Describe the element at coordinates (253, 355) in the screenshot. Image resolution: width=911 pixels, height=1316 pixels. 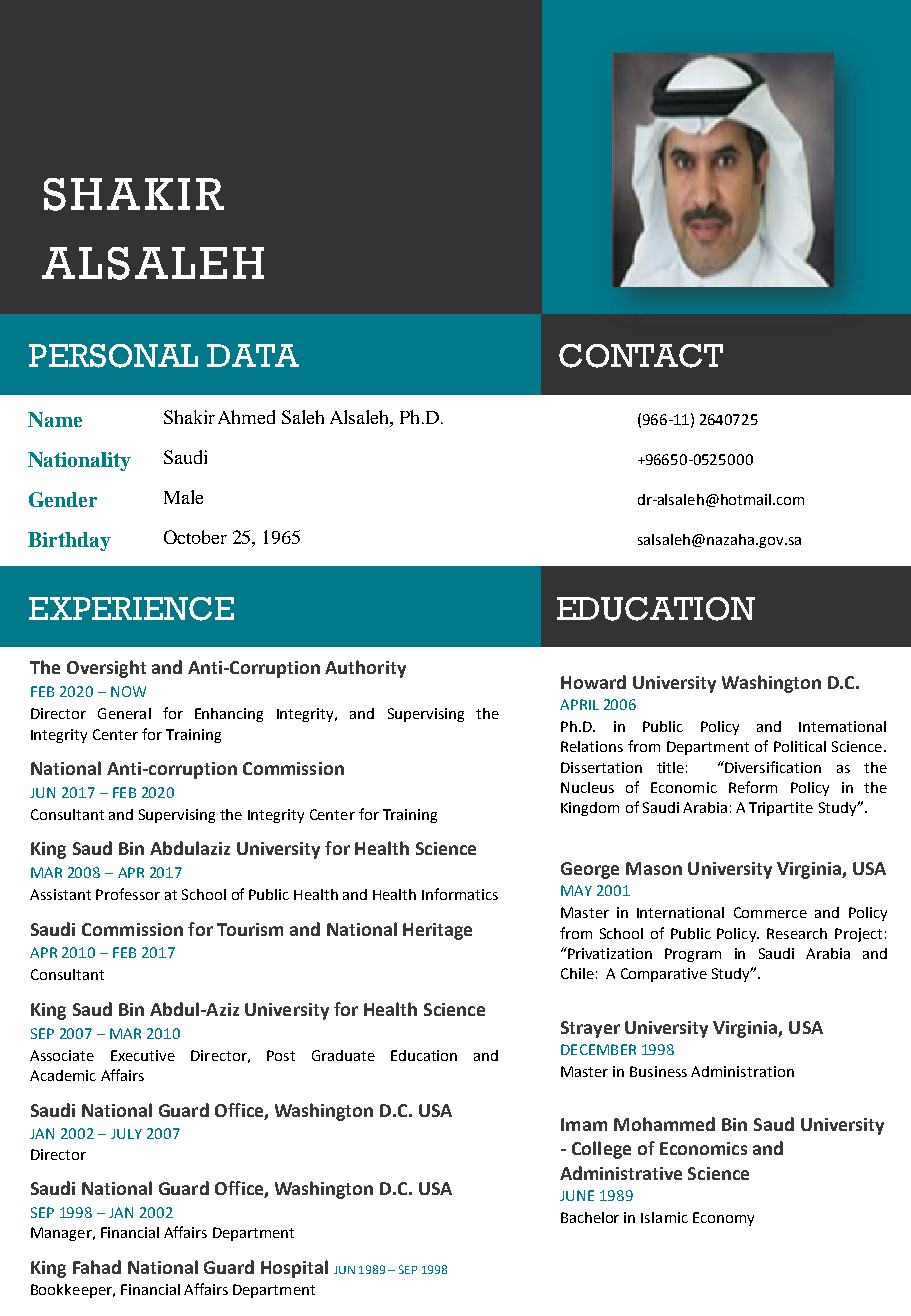
I see `DATA` at that location.
